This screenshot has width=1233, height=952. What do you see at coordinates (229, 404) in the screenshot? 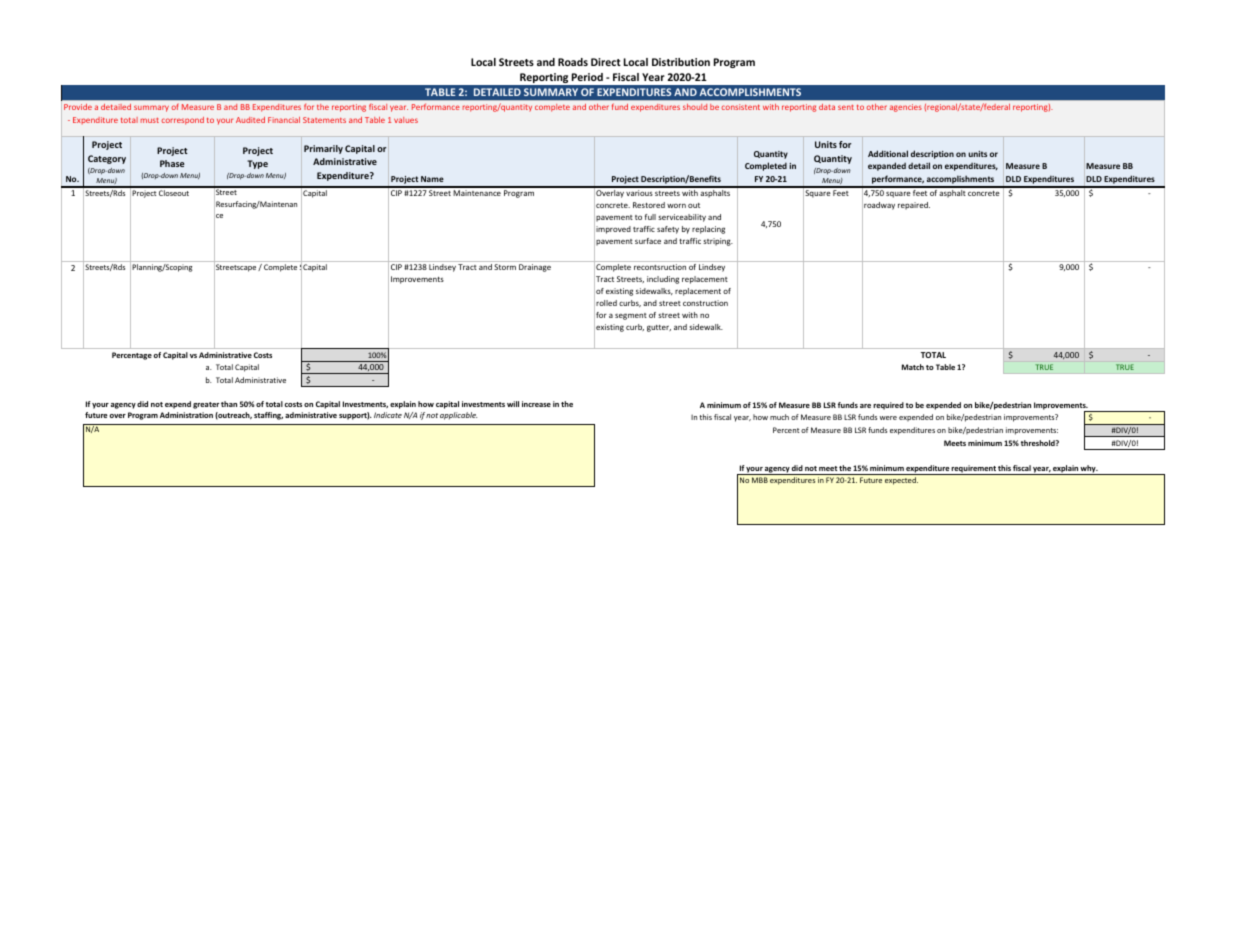
I see `than` at bounding box center [229, 404].
